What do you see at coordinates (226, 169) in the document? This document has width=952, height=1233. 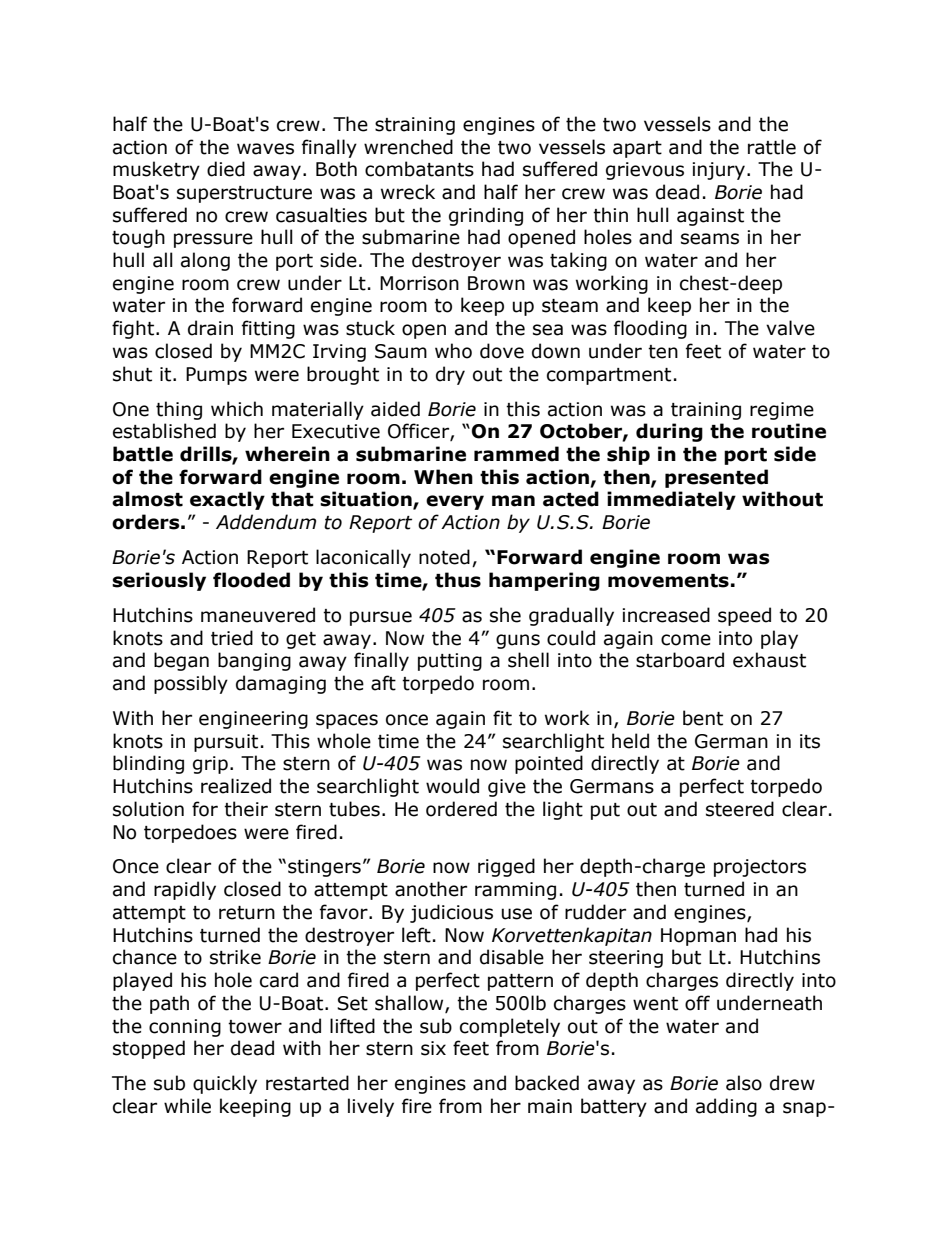 I see `died` at bounding box center [226, 169].
